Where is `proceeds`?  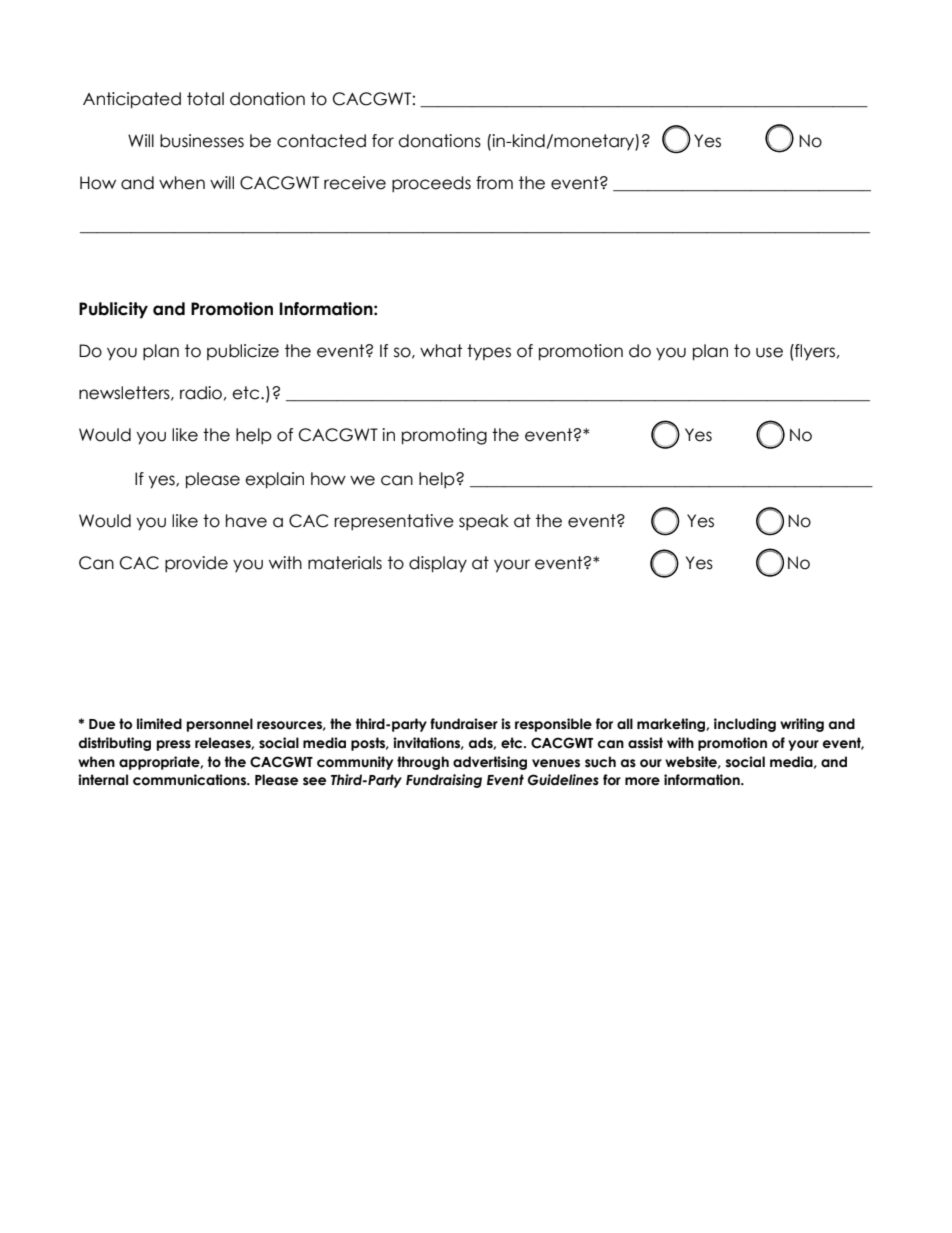
proceeds is located at coordinates (431, 184).
